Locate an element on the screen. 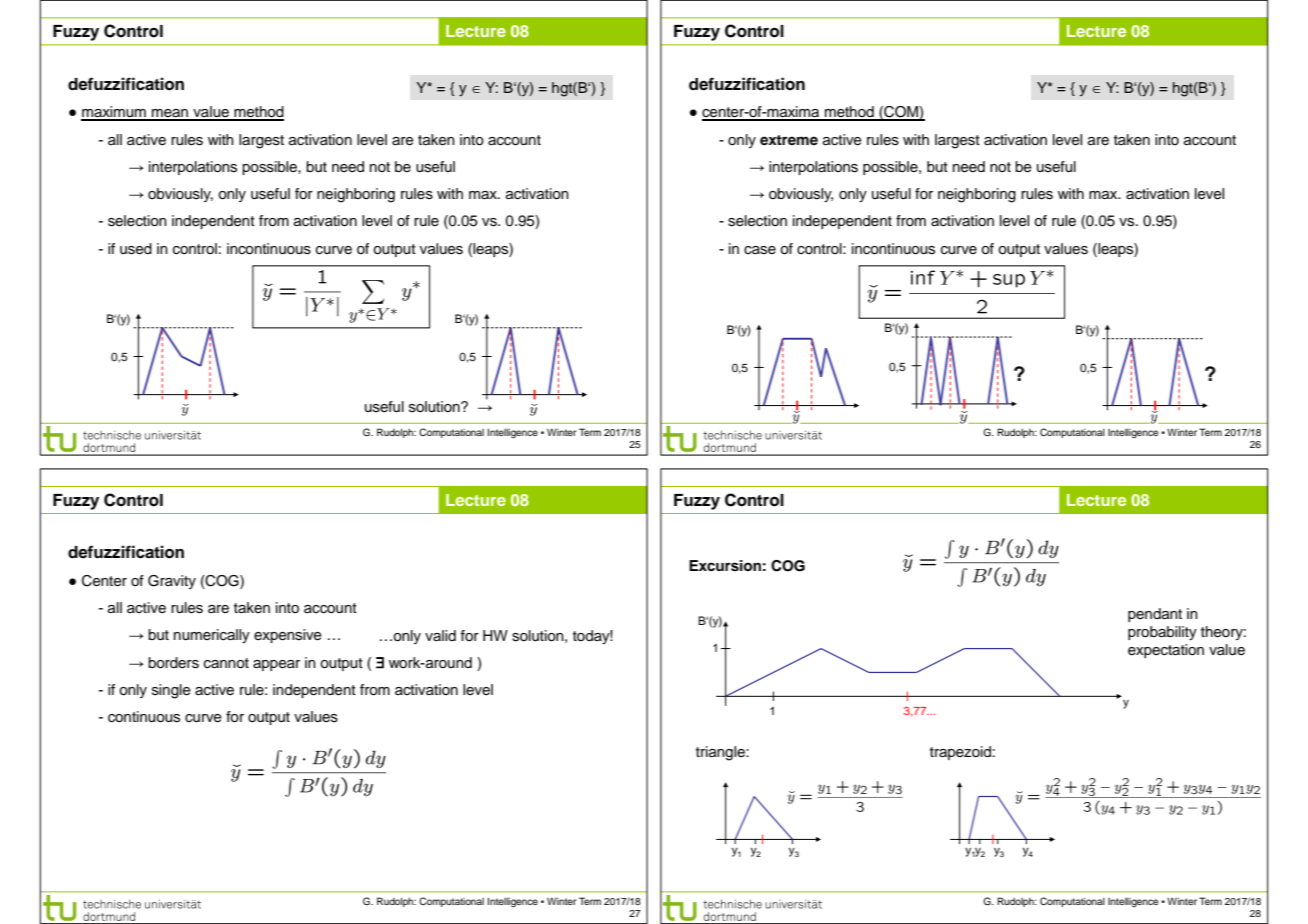 The height and width of the screenshot is (924, 1308). mean is located at coordinates (170, 114).
